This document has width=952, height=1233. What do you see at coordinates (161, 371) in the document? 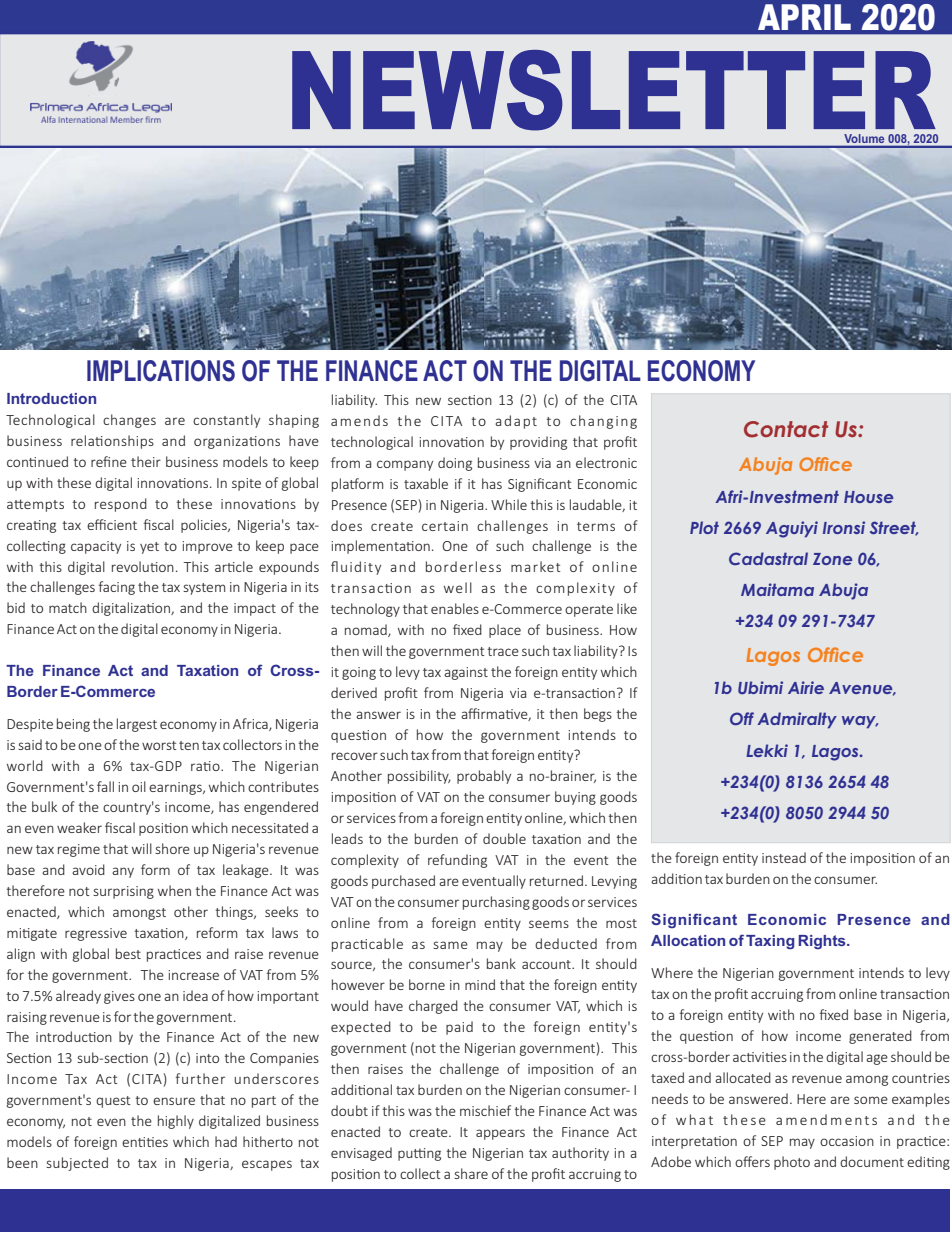
I see `IMPLICATIONS` at bounding box center [161, 371].
